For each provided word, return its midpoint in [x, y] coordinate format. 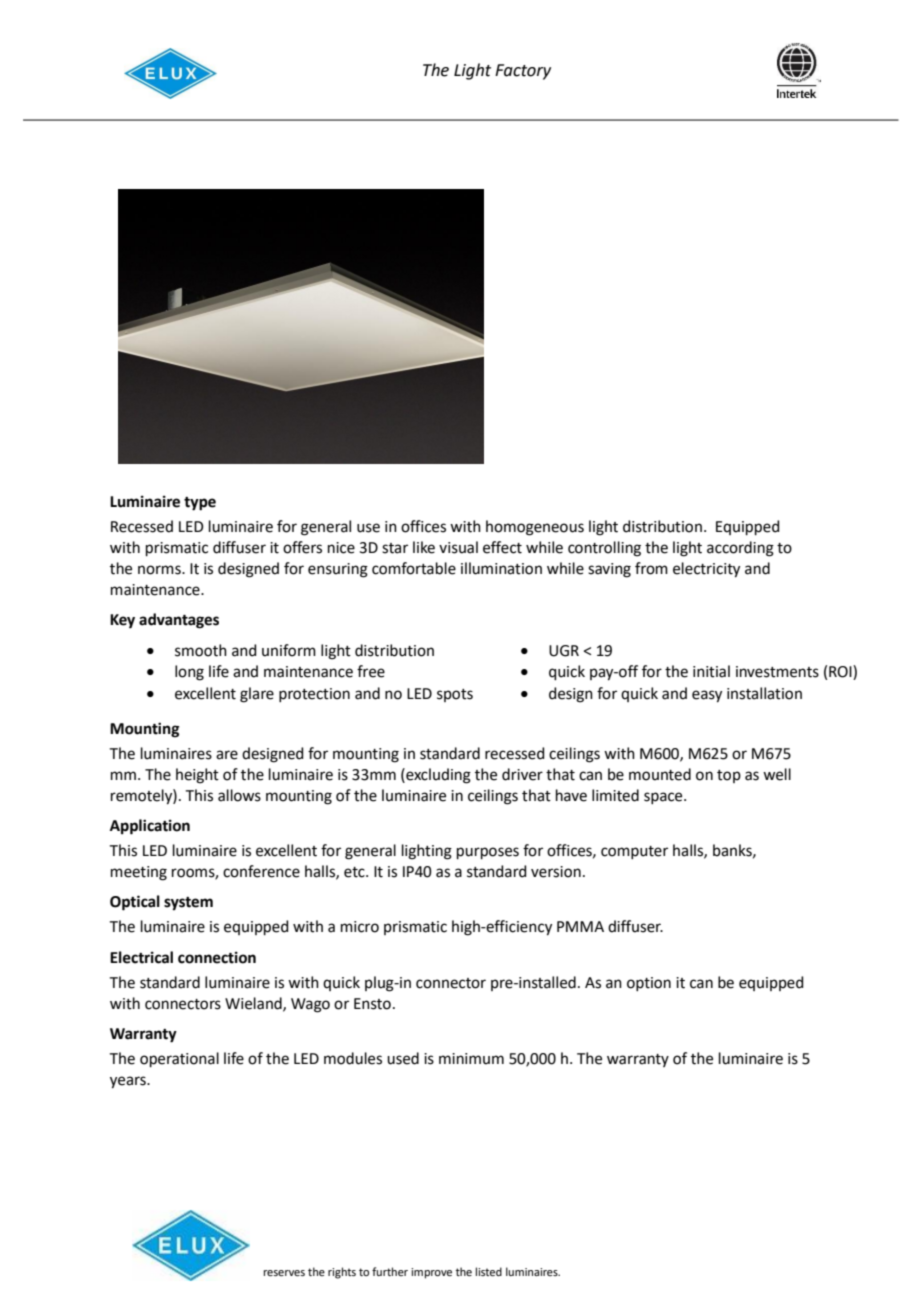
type [200, 504]
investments [777, 672]
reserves [284, 1273]
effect [502, 547]
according [740, 549]
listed [489, 1271]
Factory [523, 72]
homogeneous [535, 528]
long [189, 673]
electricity [706, 570]
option [649, 984]
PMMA [580, 926]
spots [455, 695]
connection [217, 957]
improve [431, 1273]
